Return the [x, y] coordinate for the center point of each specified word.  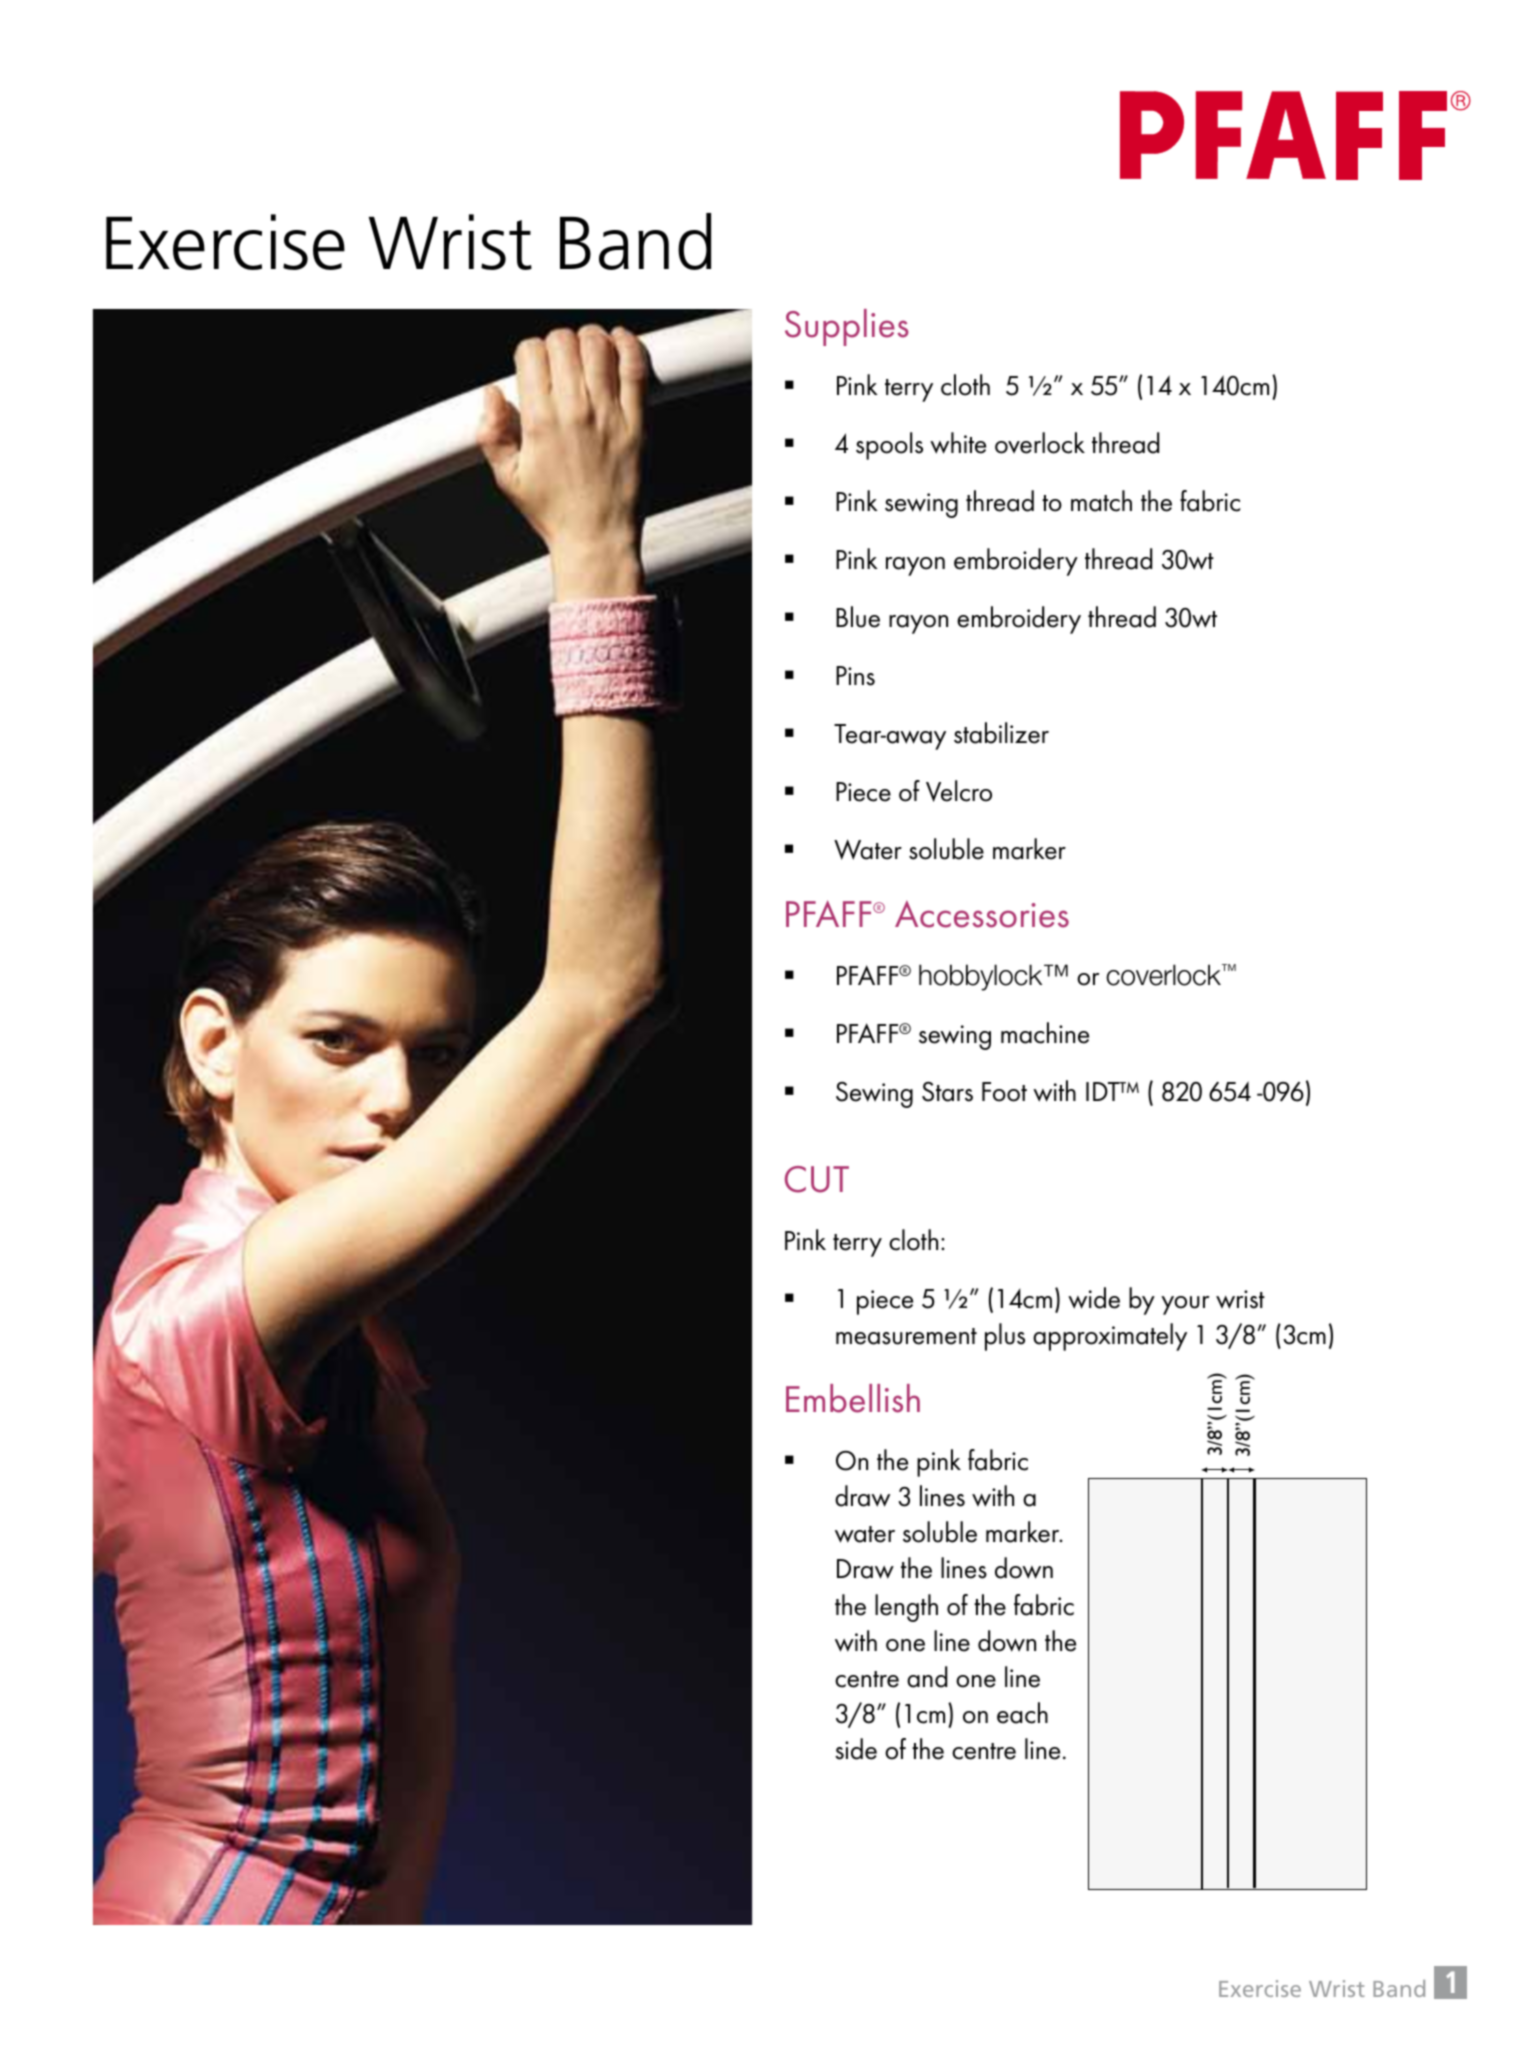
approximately [1110, 1337]
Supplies [847, 327]
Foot [1004, 1092]
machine [1045, 1033]
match [1101, 501]
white [958, 443]
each [1022, 1713]
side [856, 1749]
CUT [817, 1179]
